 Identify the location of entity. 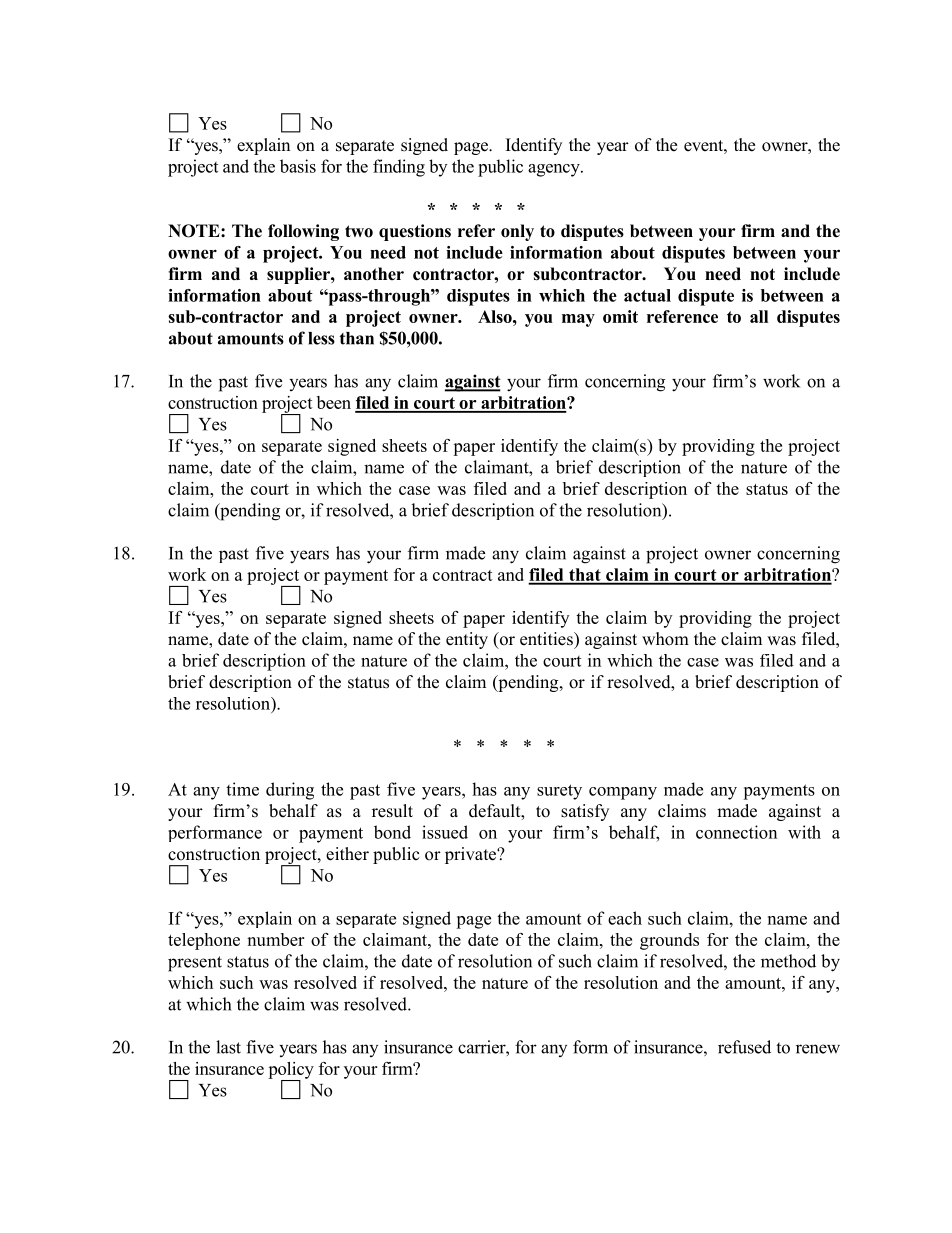
(467, 640).
